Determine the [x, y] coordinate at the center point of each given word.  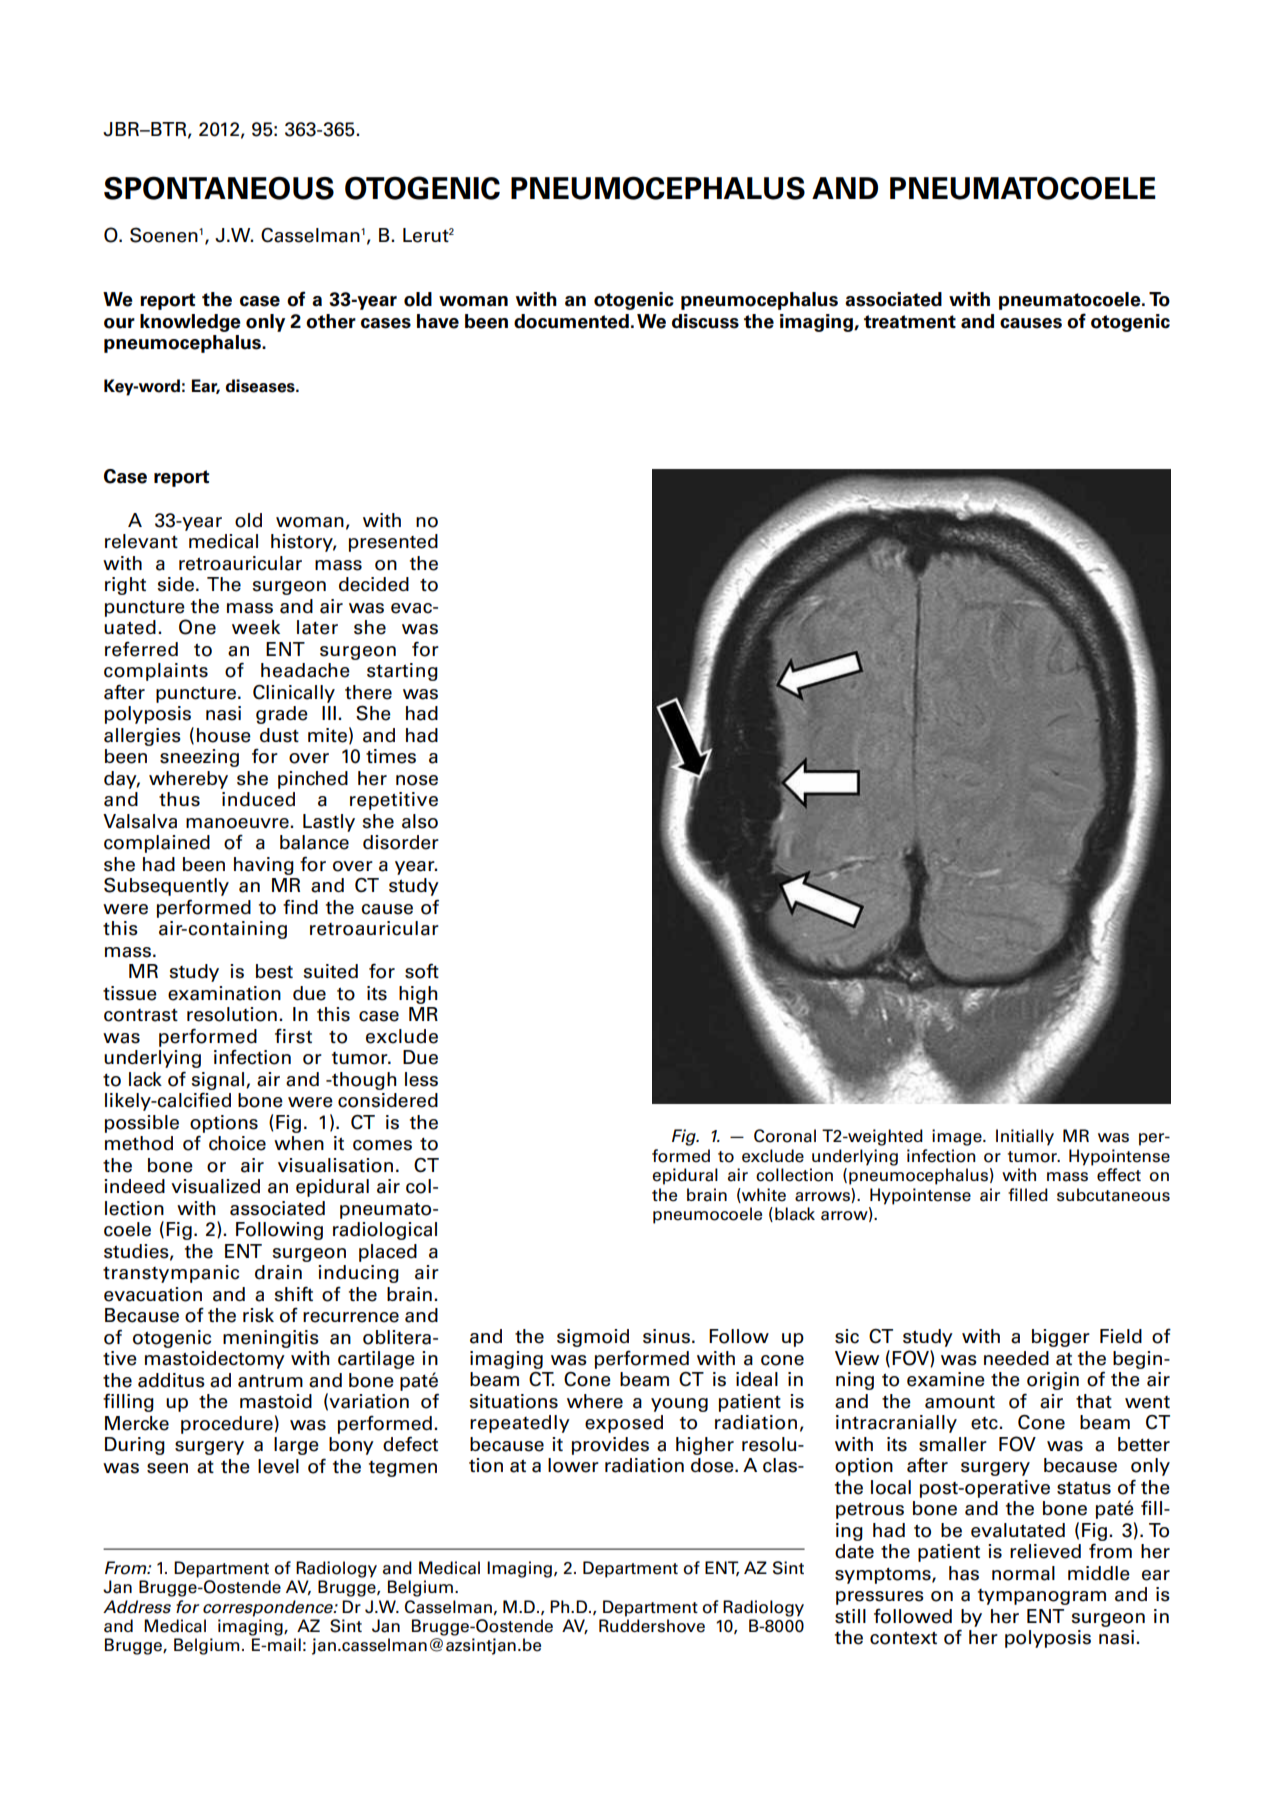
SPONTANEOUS [219, 188]
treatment [910, 322]
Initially [1025, 1137]
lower [573, 1465]
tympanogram [1042, 1597]
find [300, 906]
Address [137, 1607]
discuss [705, 321]
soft [422, 971]
